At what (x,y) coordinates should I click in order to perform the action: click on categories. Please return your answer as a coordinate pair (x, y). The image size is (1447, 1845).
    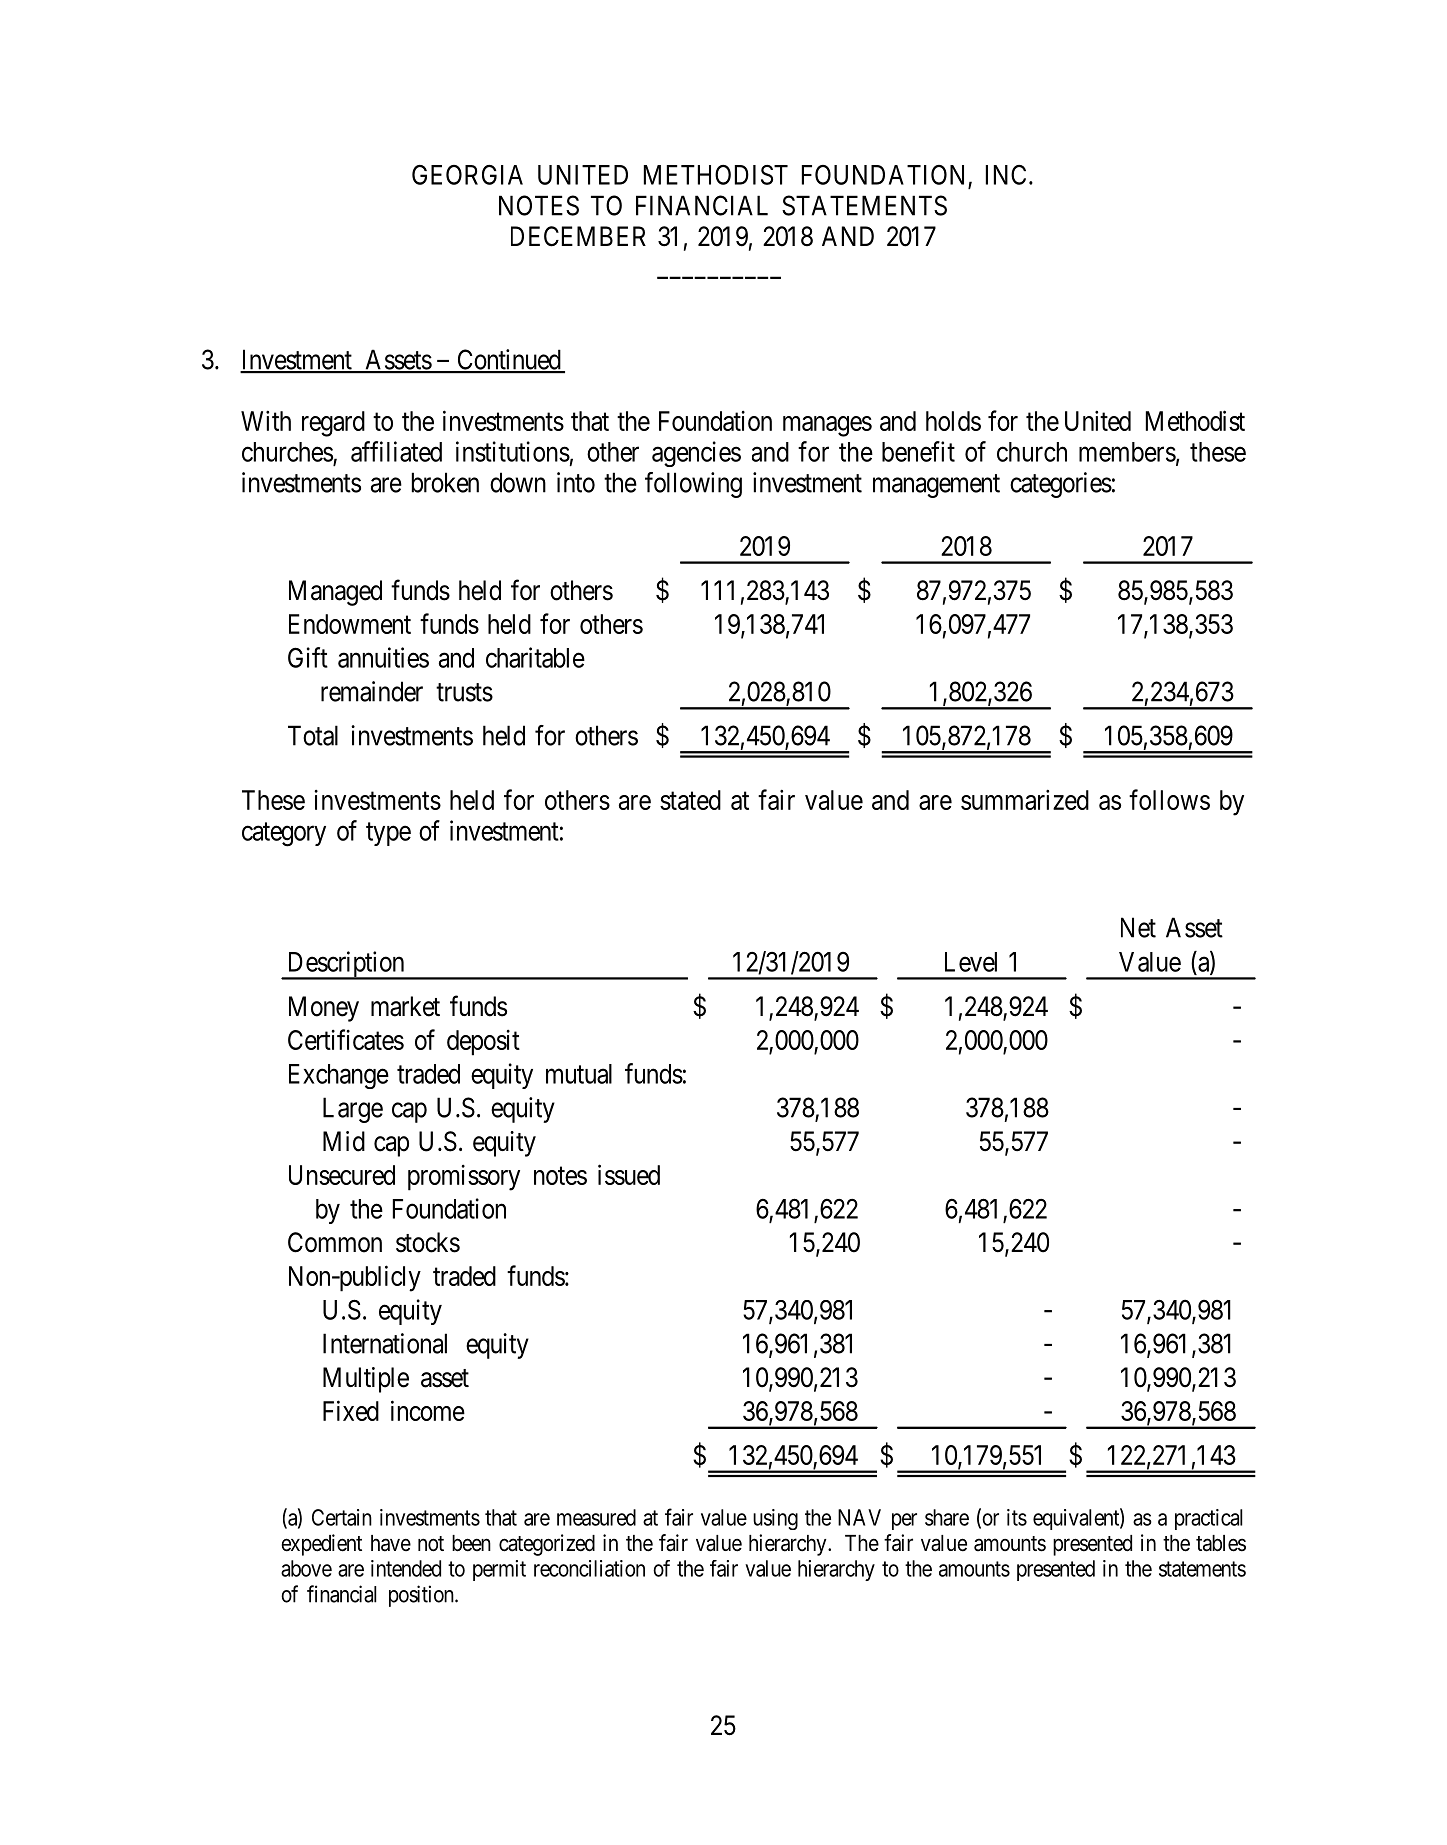
    Looking at the image, I should click on (1061, 485).
